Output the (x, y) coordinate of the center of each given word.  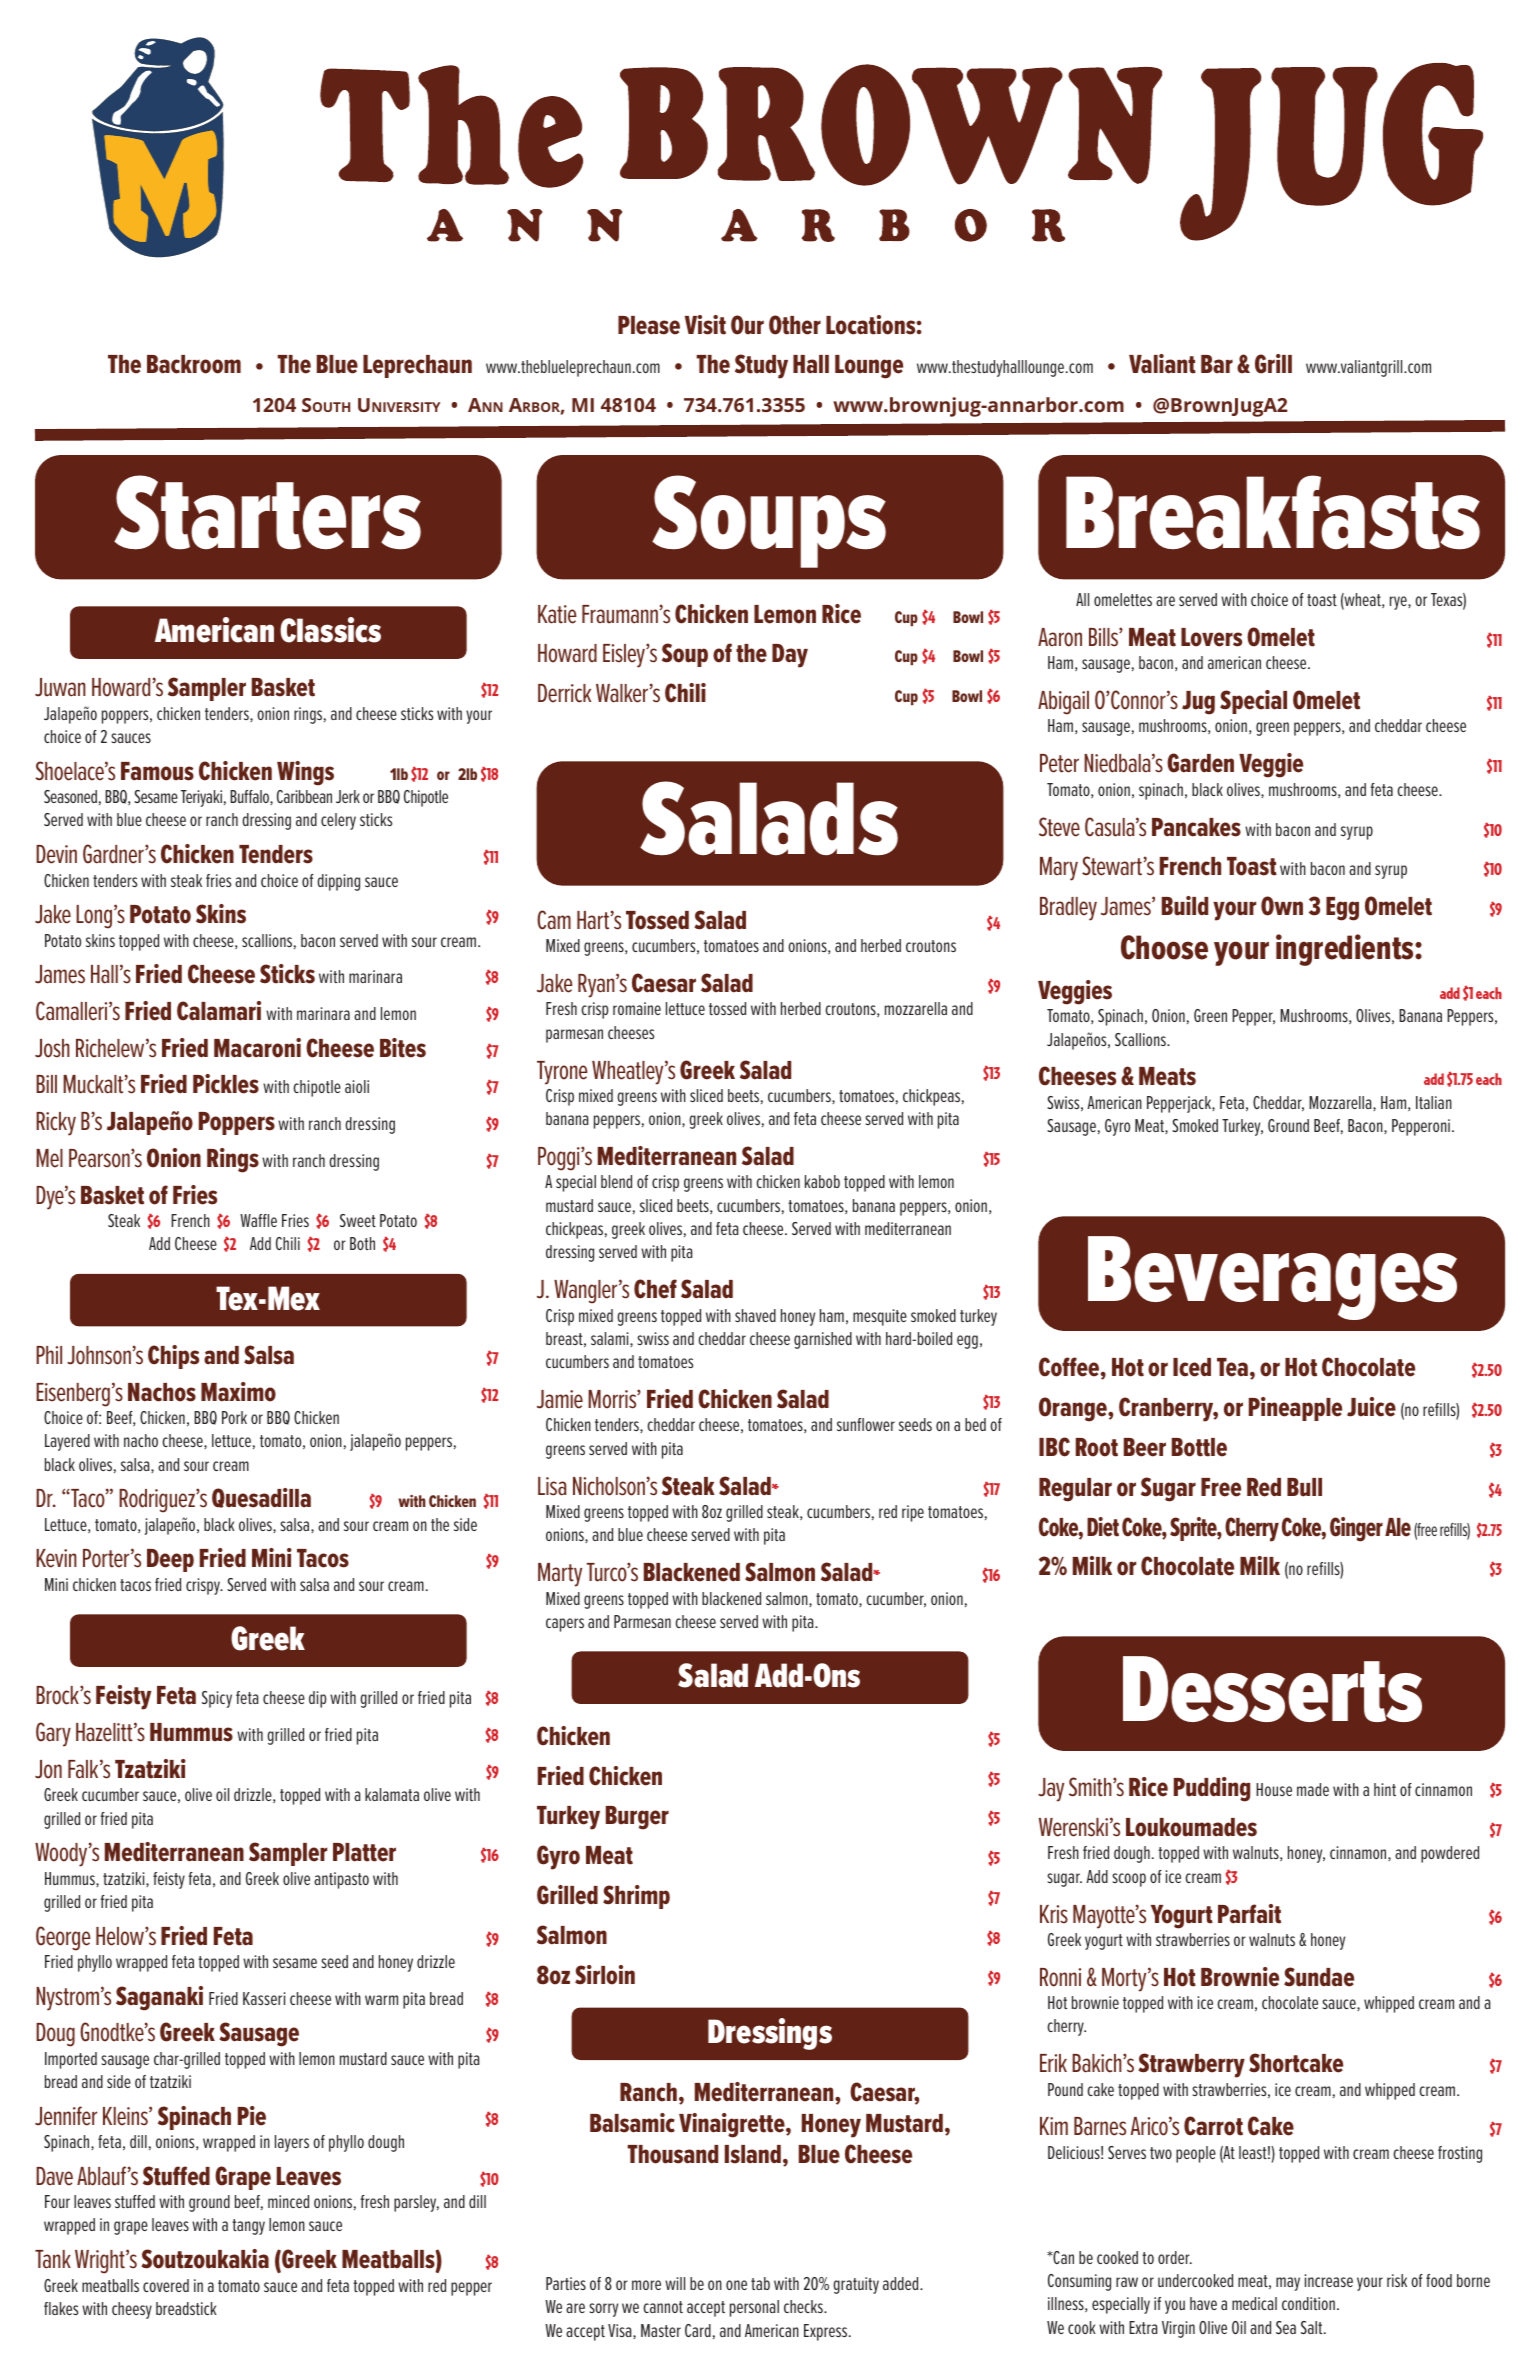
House (1274, 1789)
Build (1185, 906)
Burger (637, 1818)
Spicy (217, 1699)
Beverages (1272, 1278)
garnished (823, 1340)
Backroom (194, 364)
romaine (637, 1008)
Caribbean (304, 796)
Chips (173, 1357)
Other (795, 325)
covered (166, 2285)
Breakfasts (1273, 512)
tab (760, 2283)
